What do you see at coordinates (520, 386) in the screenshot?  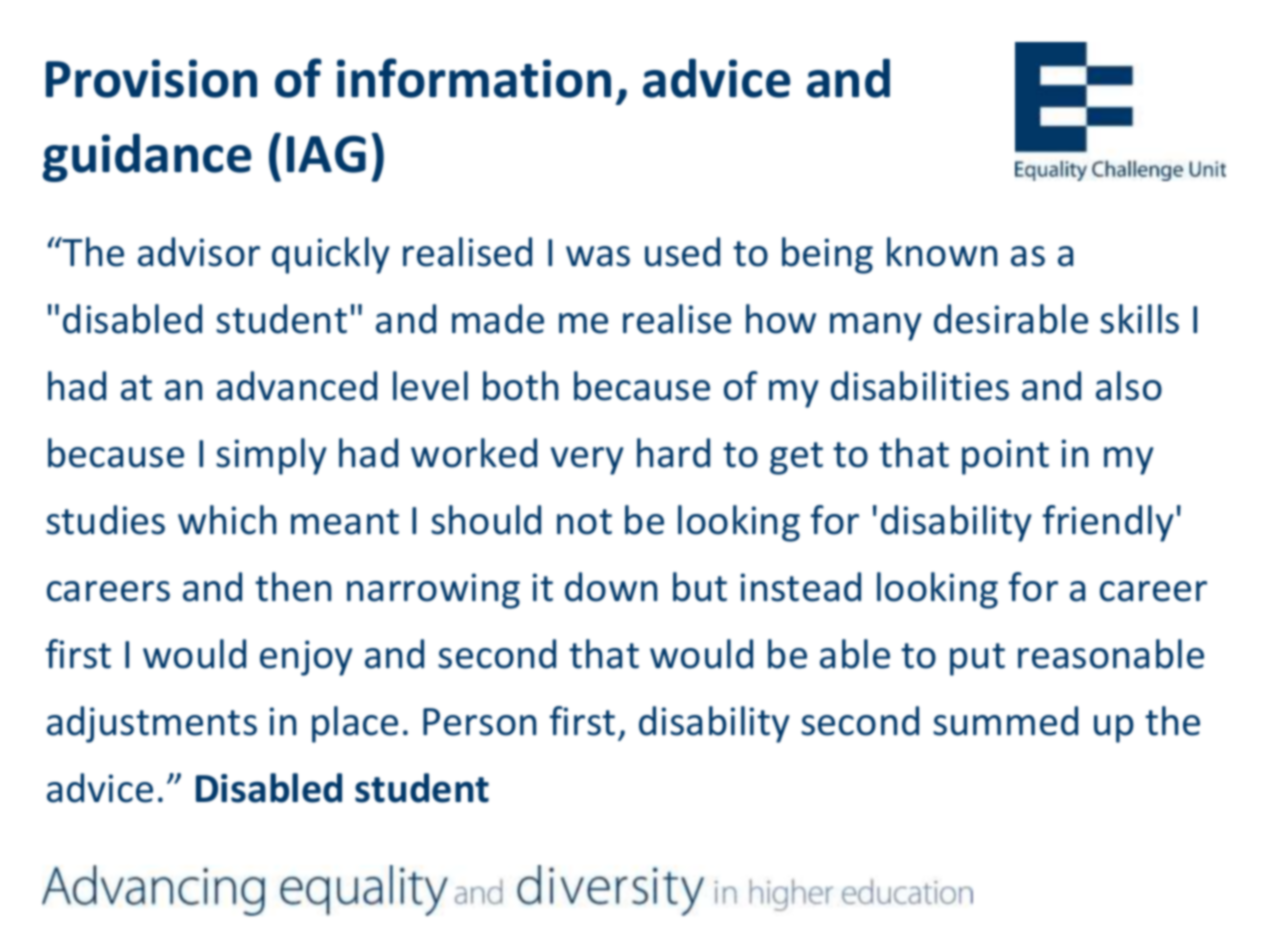 I see `both` at bounding box center [520, 386].
